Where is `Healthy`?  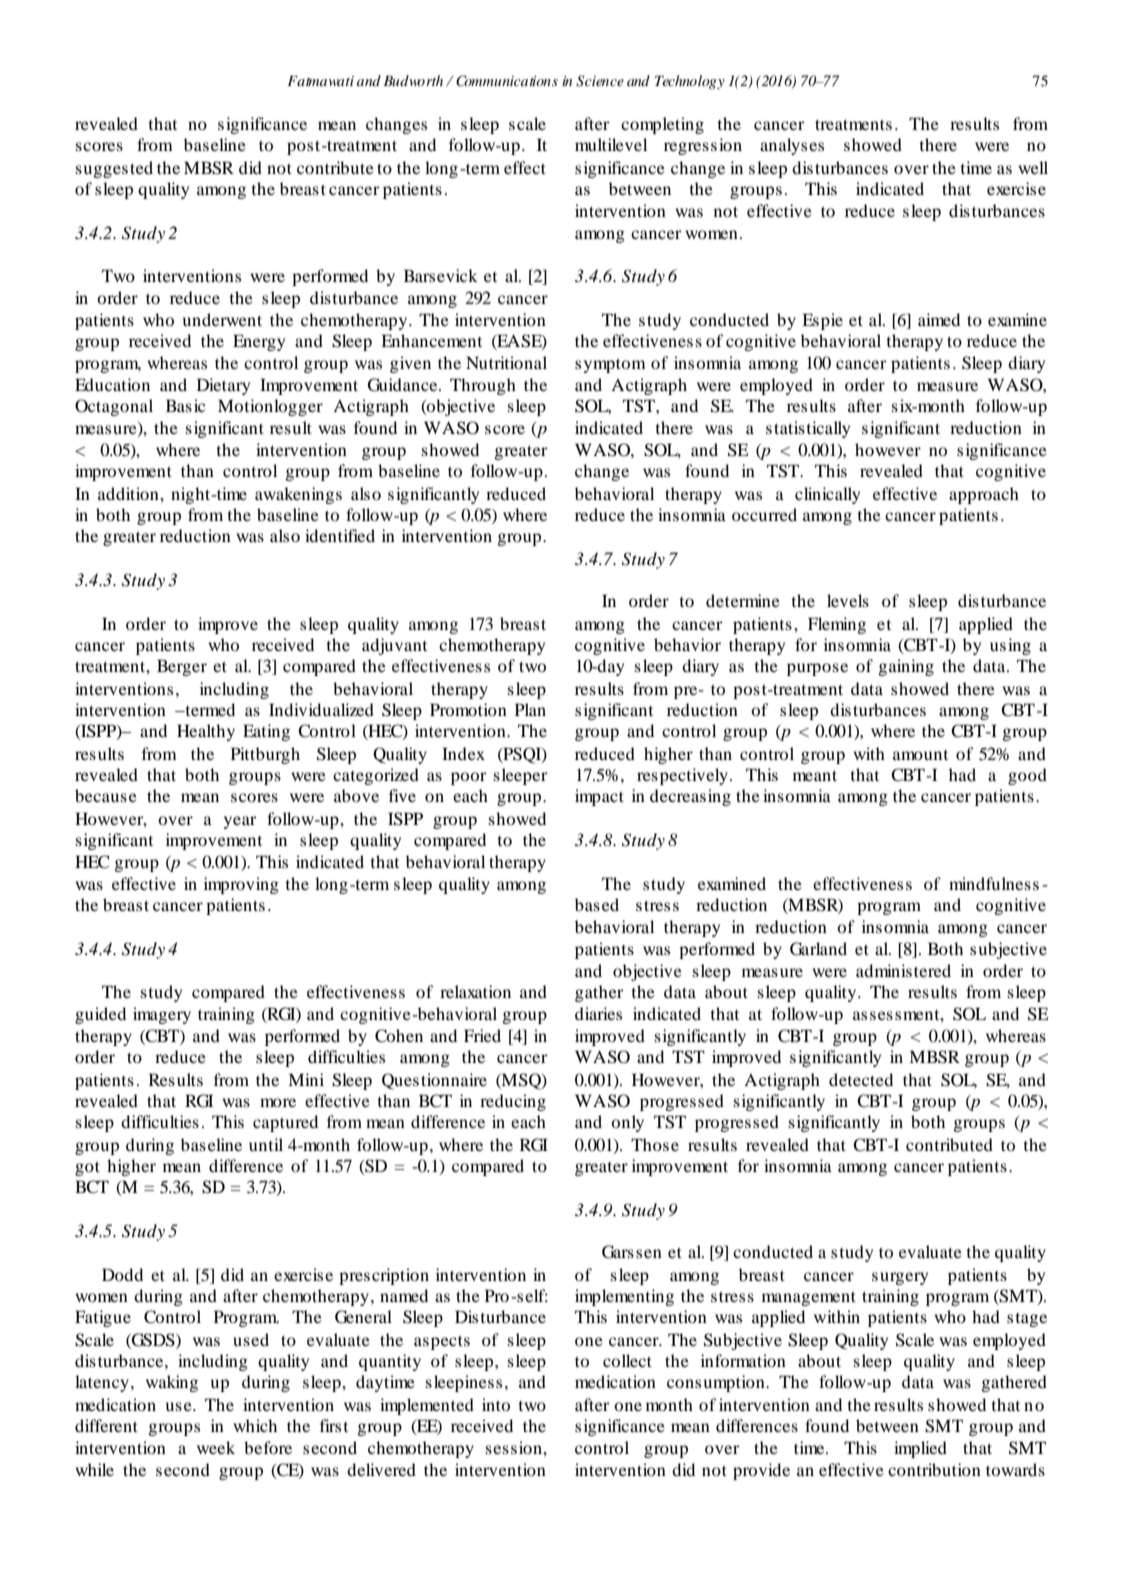
Healthy is located at coordinates (206, 732).
